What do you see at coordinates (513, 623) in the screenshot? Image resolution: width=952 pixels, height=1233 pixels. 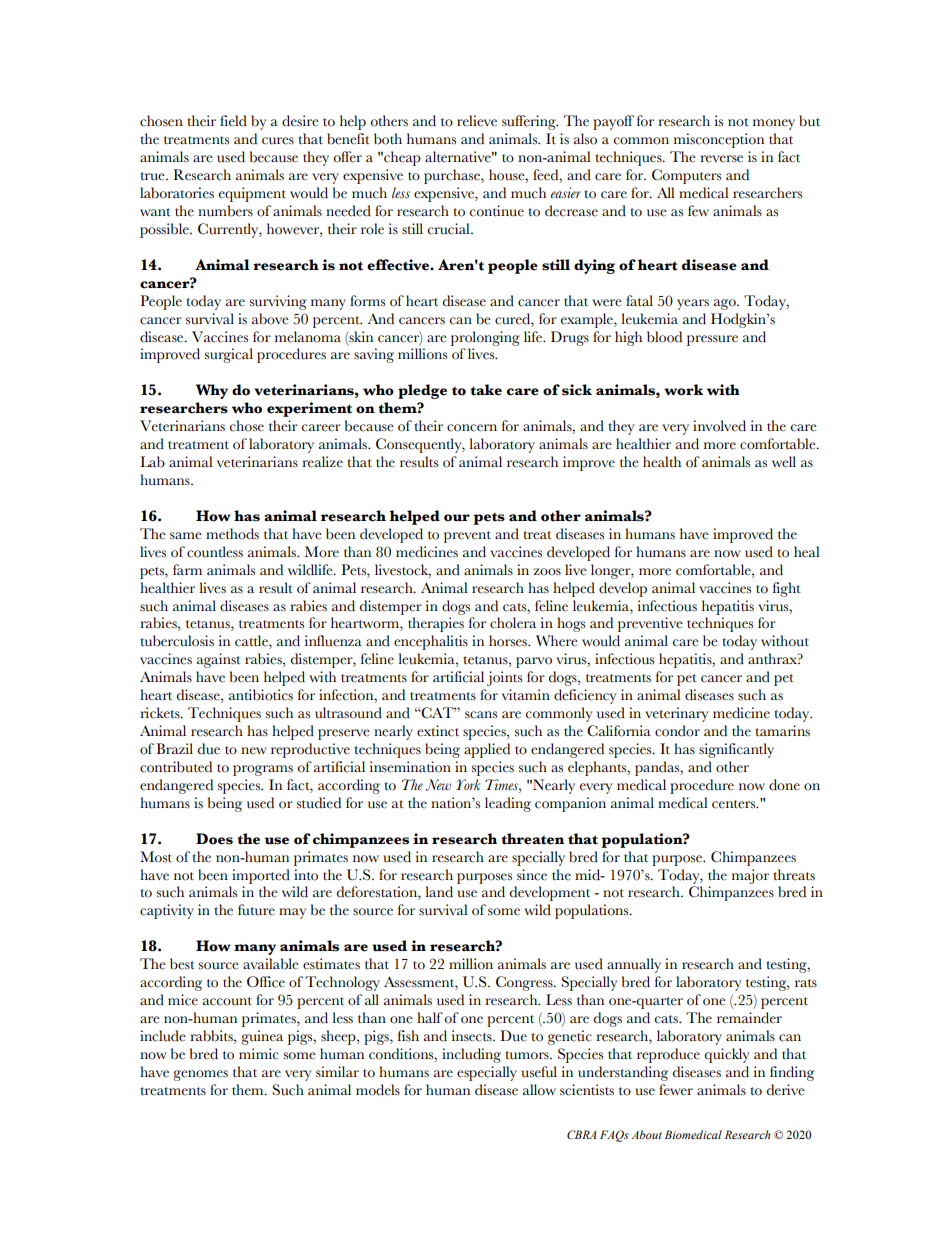 I see `cholera` at bounding box center [513, 623].
